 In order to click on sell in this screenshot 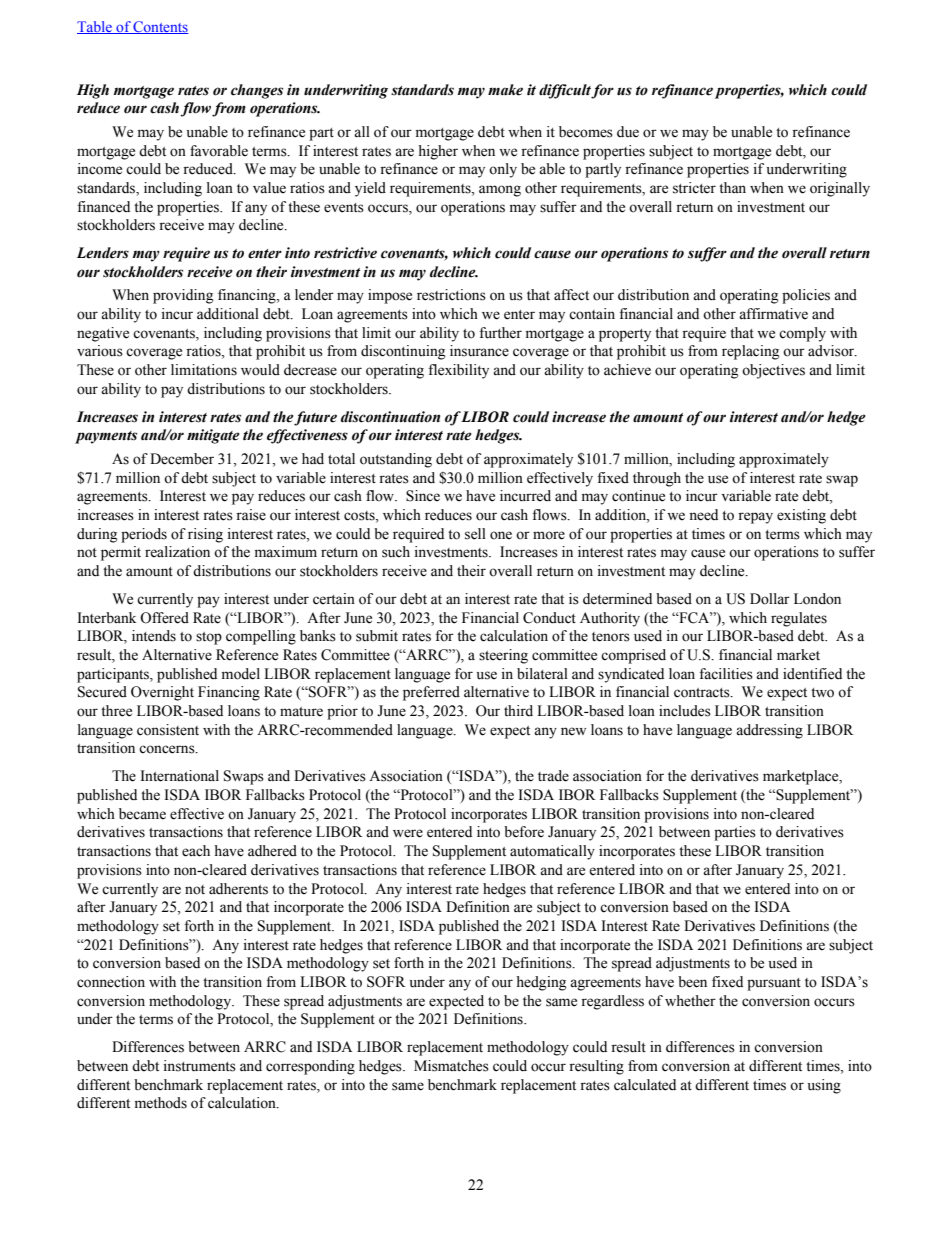, I will do `click(475, 534)`.
